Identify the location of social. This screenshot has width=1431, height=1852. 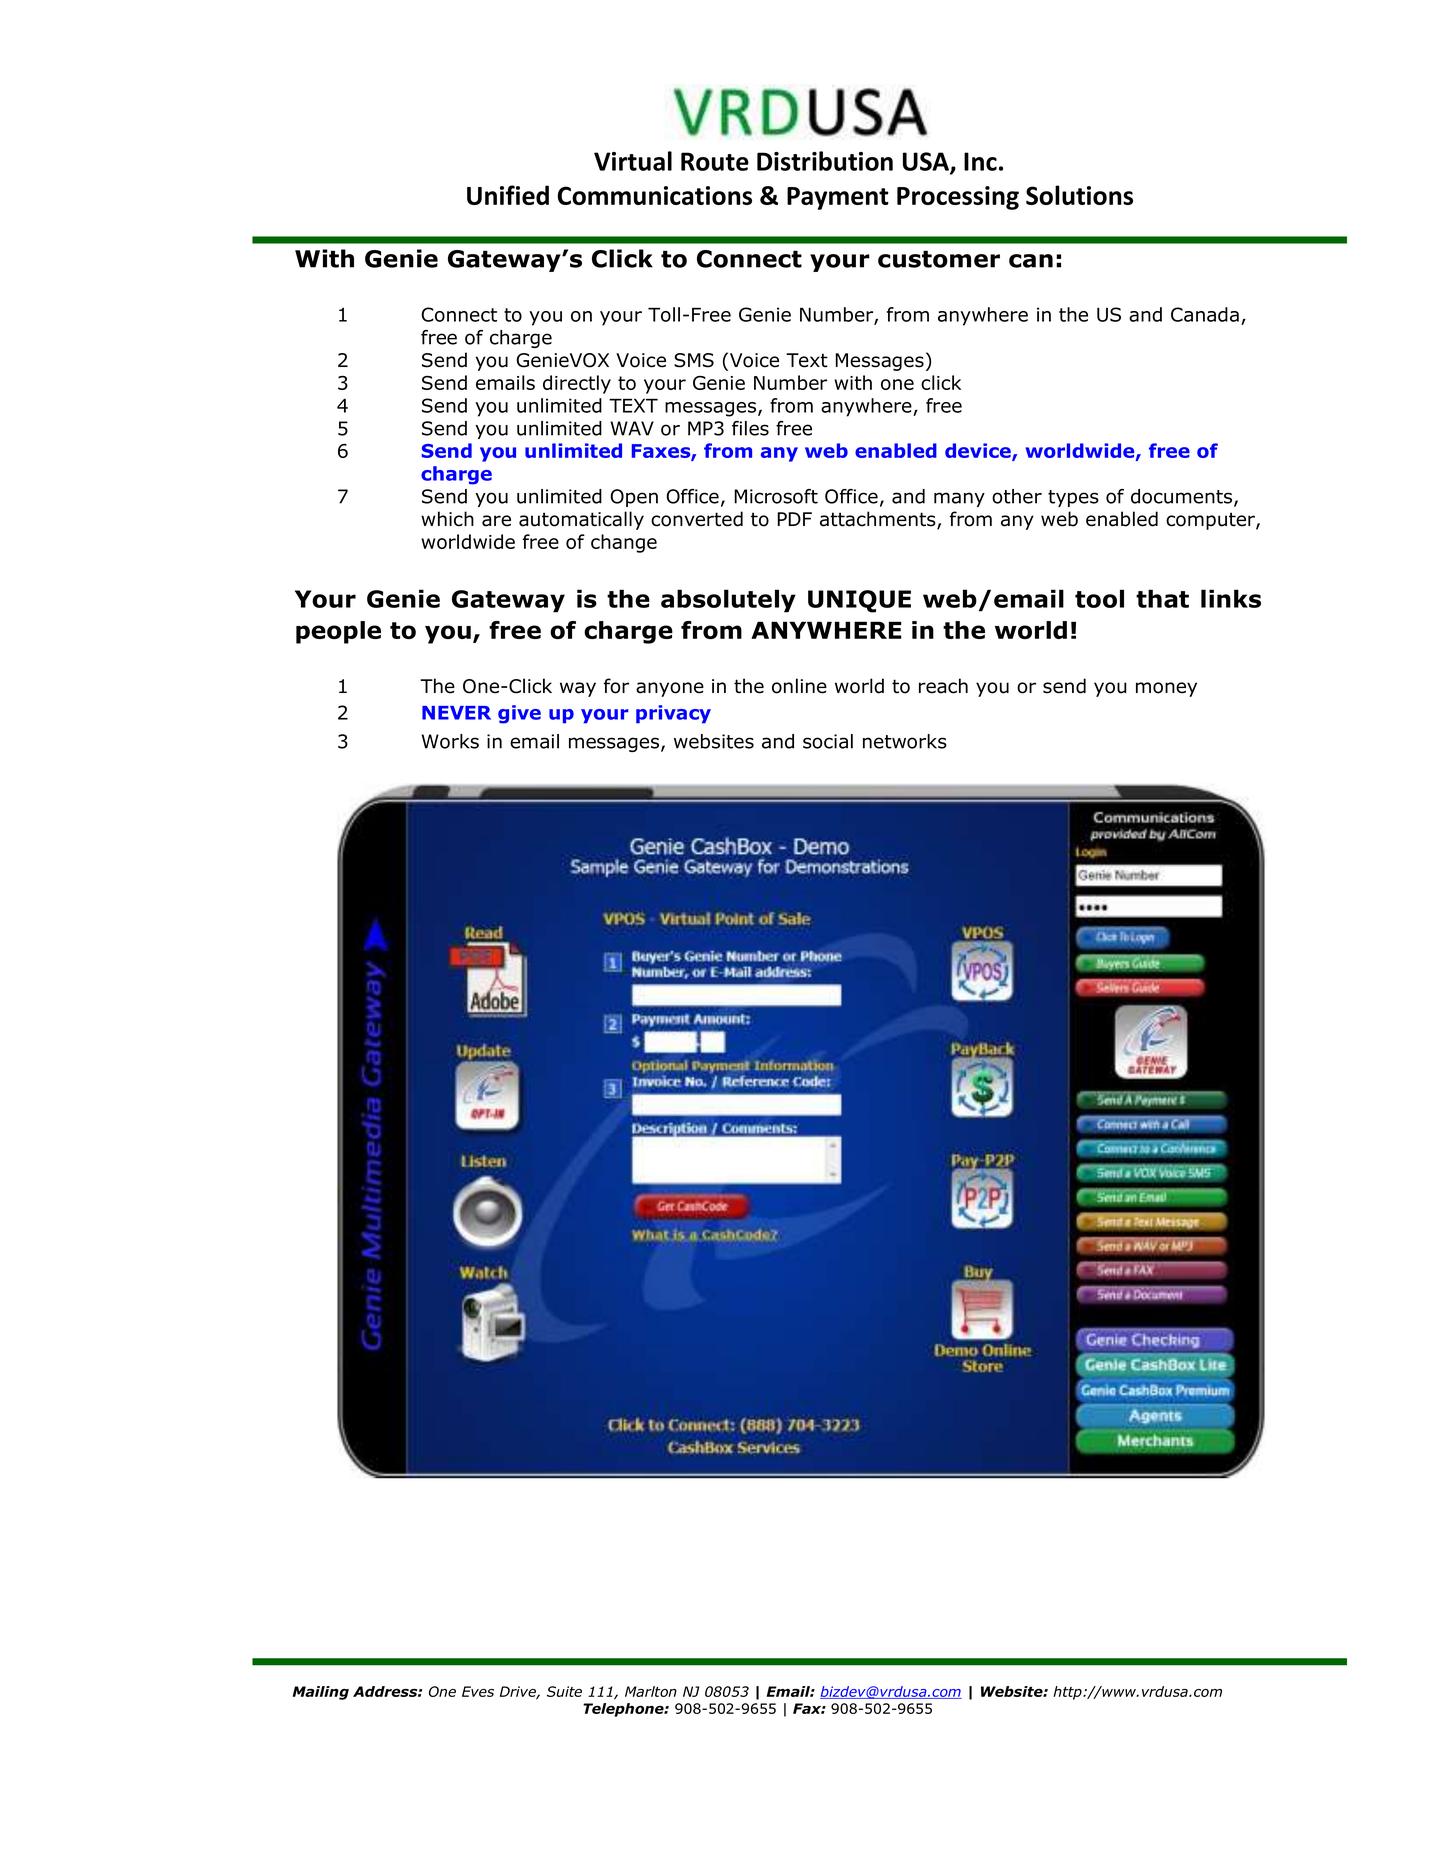
(828, 741).
